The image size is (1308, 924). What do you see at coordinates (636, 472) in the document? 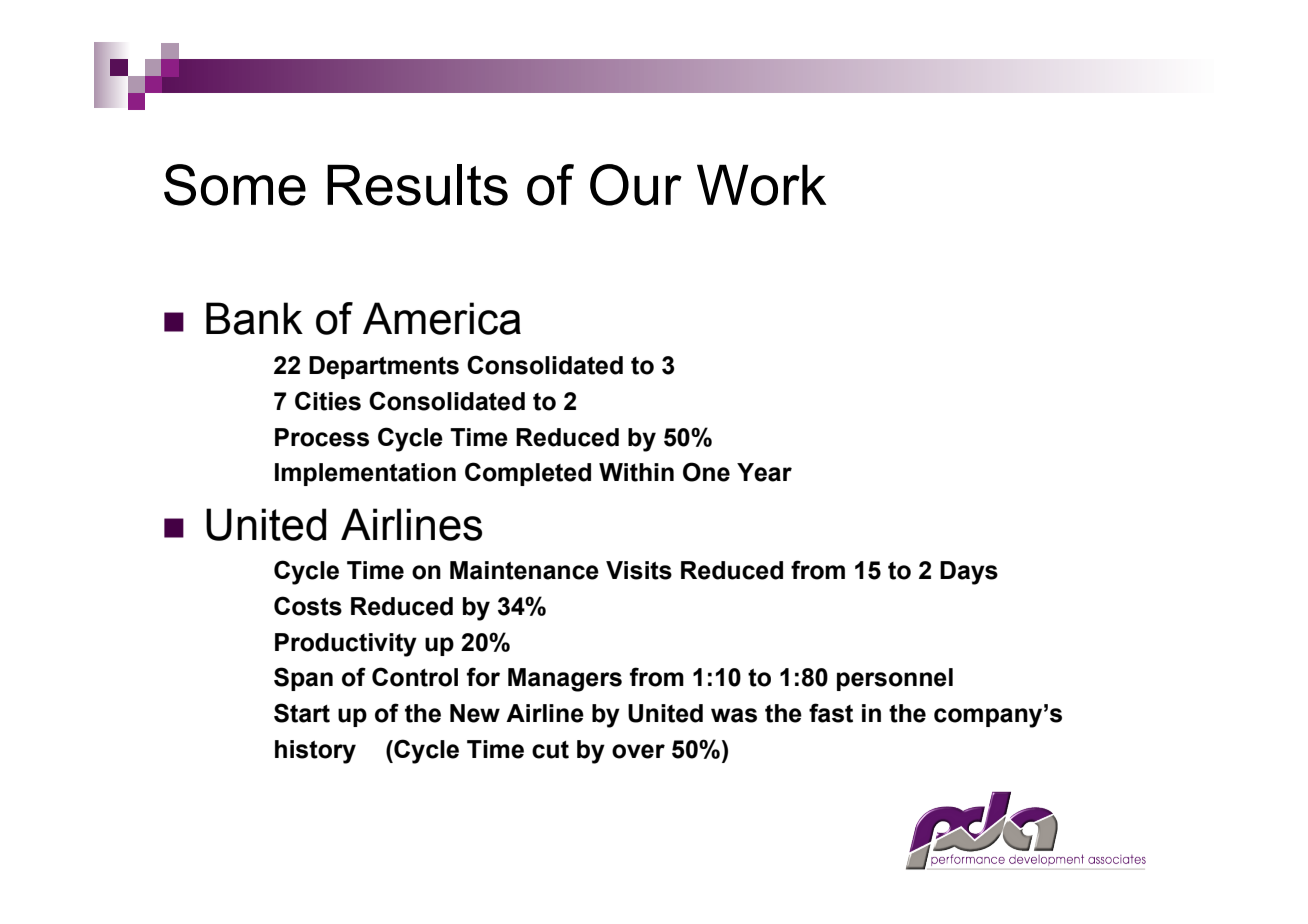
I see `Within` at bounding box center [636, 472].
